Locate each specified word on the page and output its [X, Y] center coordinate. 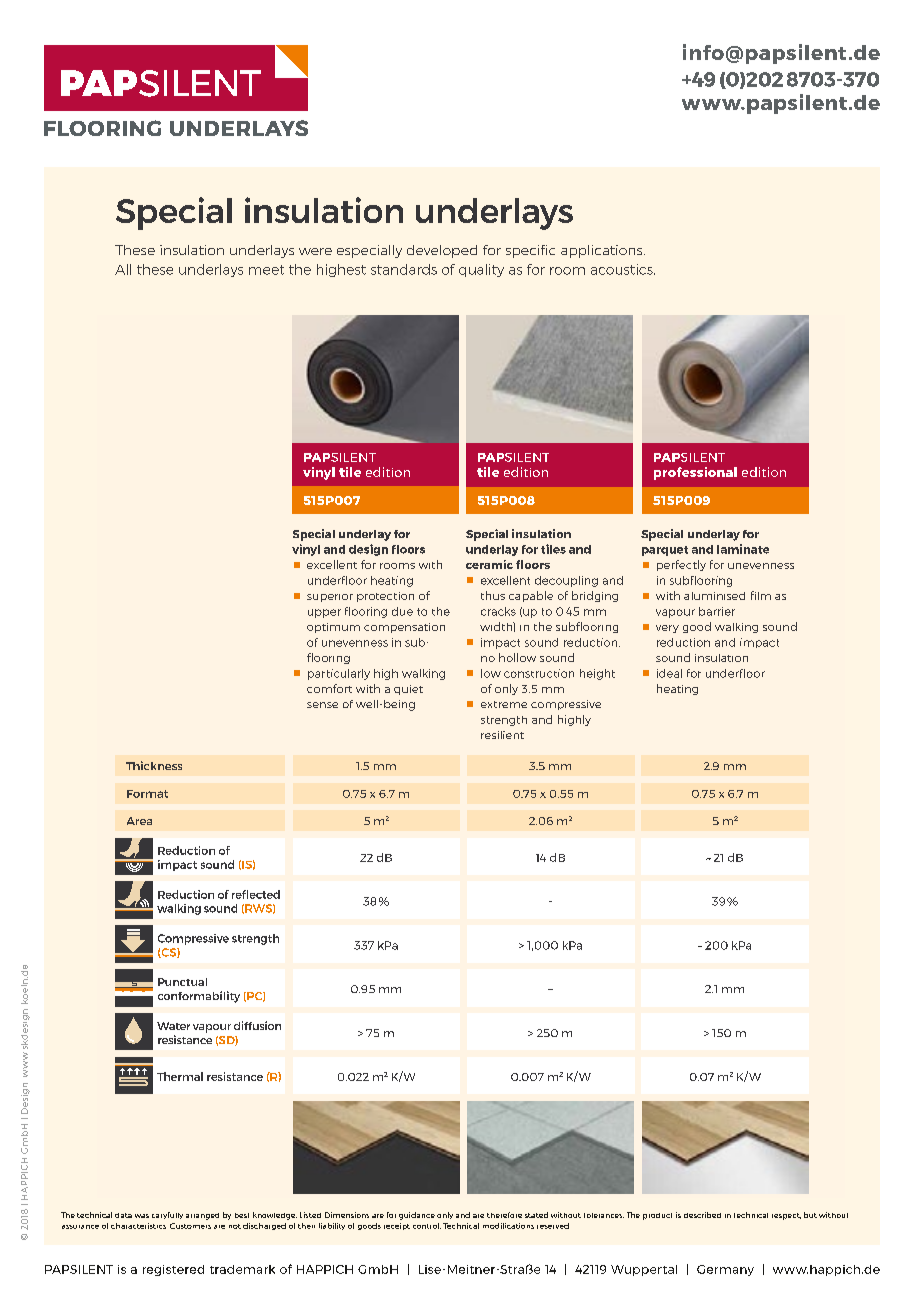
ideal [669, 673]
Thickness [154, 765]
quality [481, 270]
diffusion [257, 1025]
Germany [725, 1270]
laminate [743, 549]
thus [493, 595]
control [427, 1226]
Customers [190, 1226]
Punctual [182, 982]
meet [266, 270]
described [702, 1215]
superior [330, 598]
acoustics [623, 269]
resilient [502, 735]
